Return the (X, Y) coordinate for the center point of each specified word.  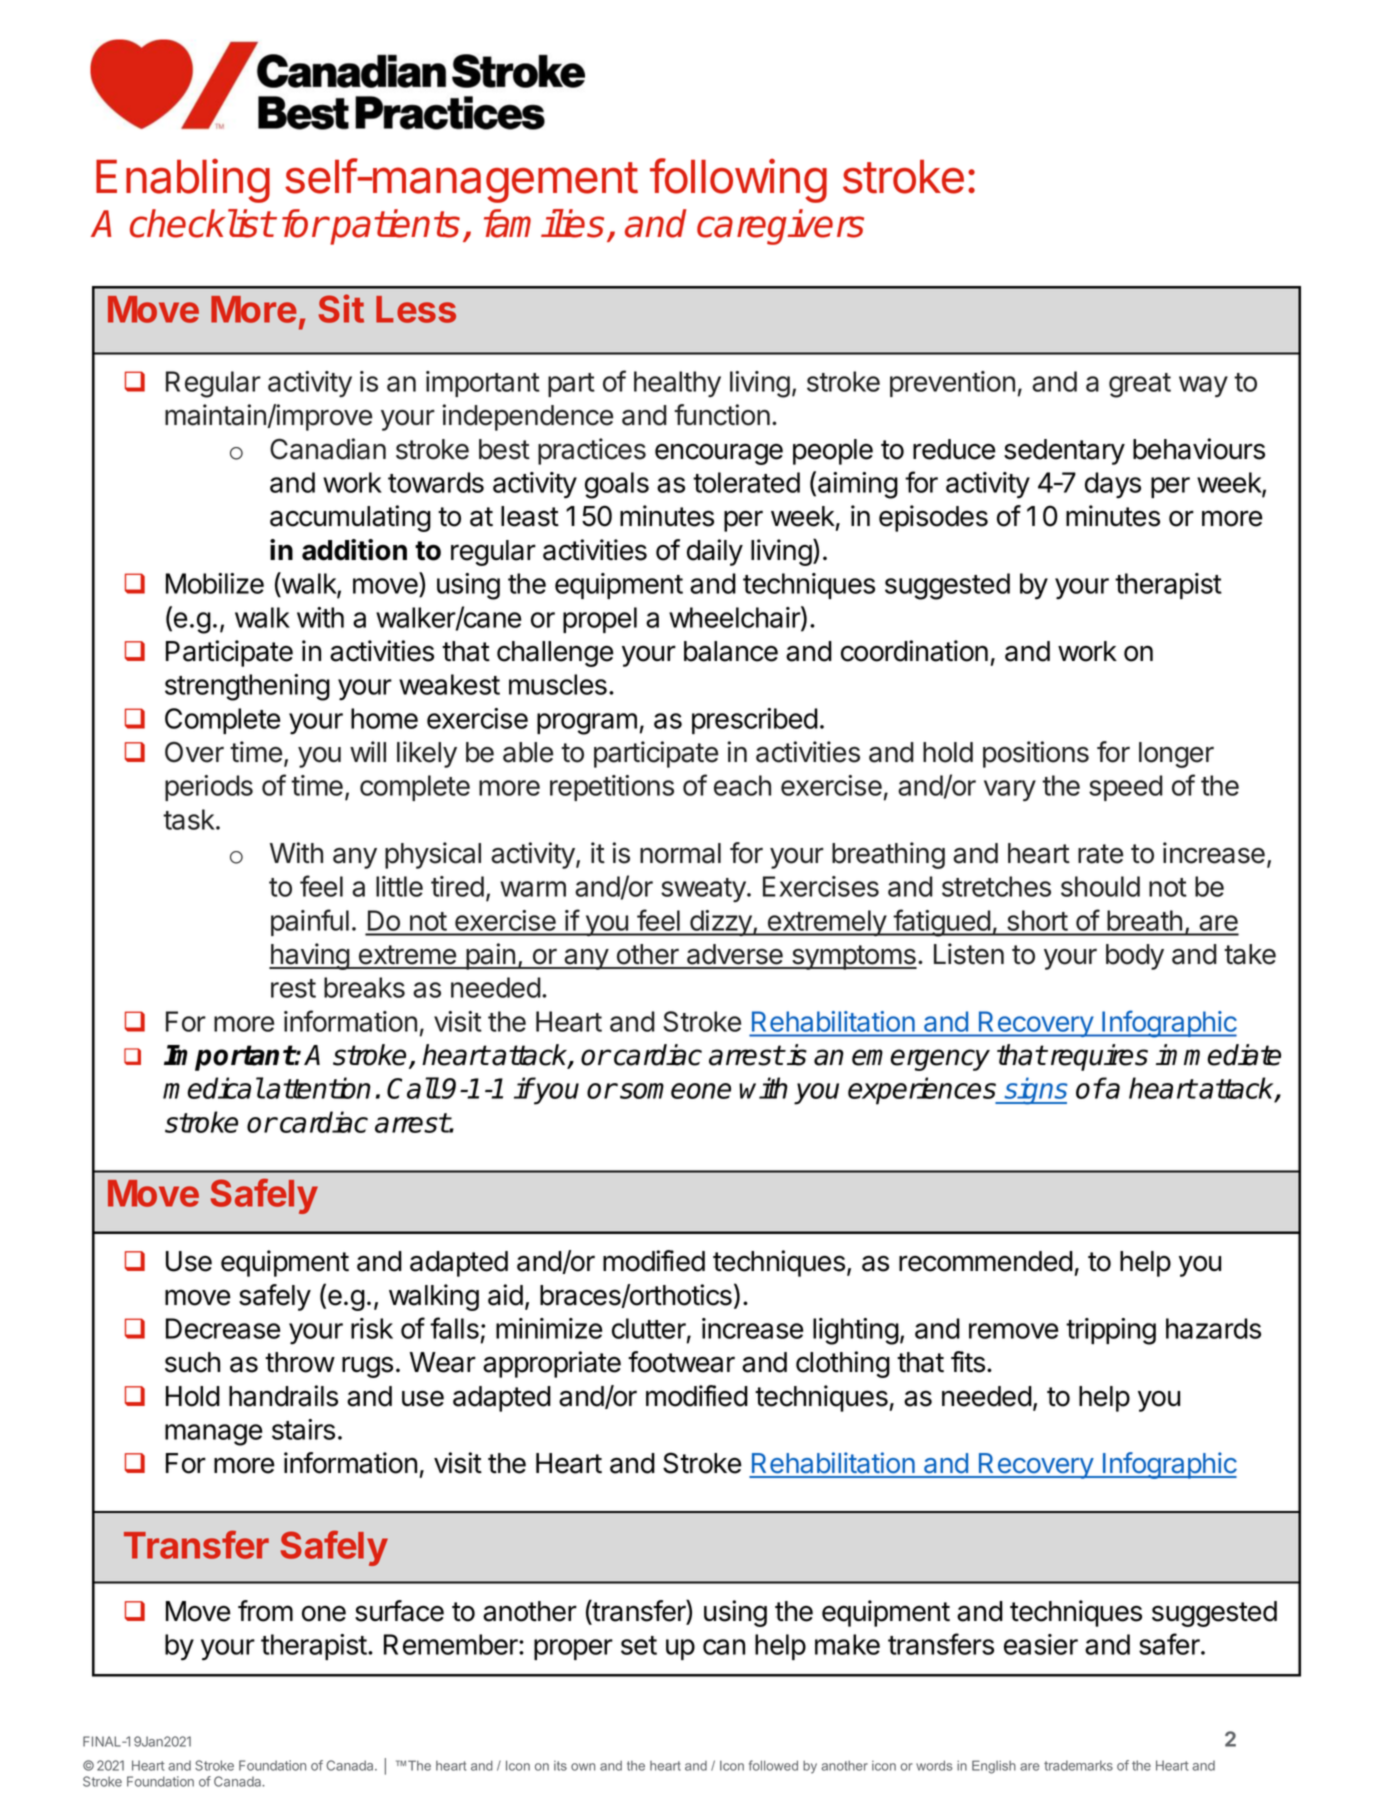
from (265, 1611)
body (1135, 957)
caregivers (780, 227)
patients (394, 227)
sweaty (703, 890)
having (310, 956)
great (1140, 385)
